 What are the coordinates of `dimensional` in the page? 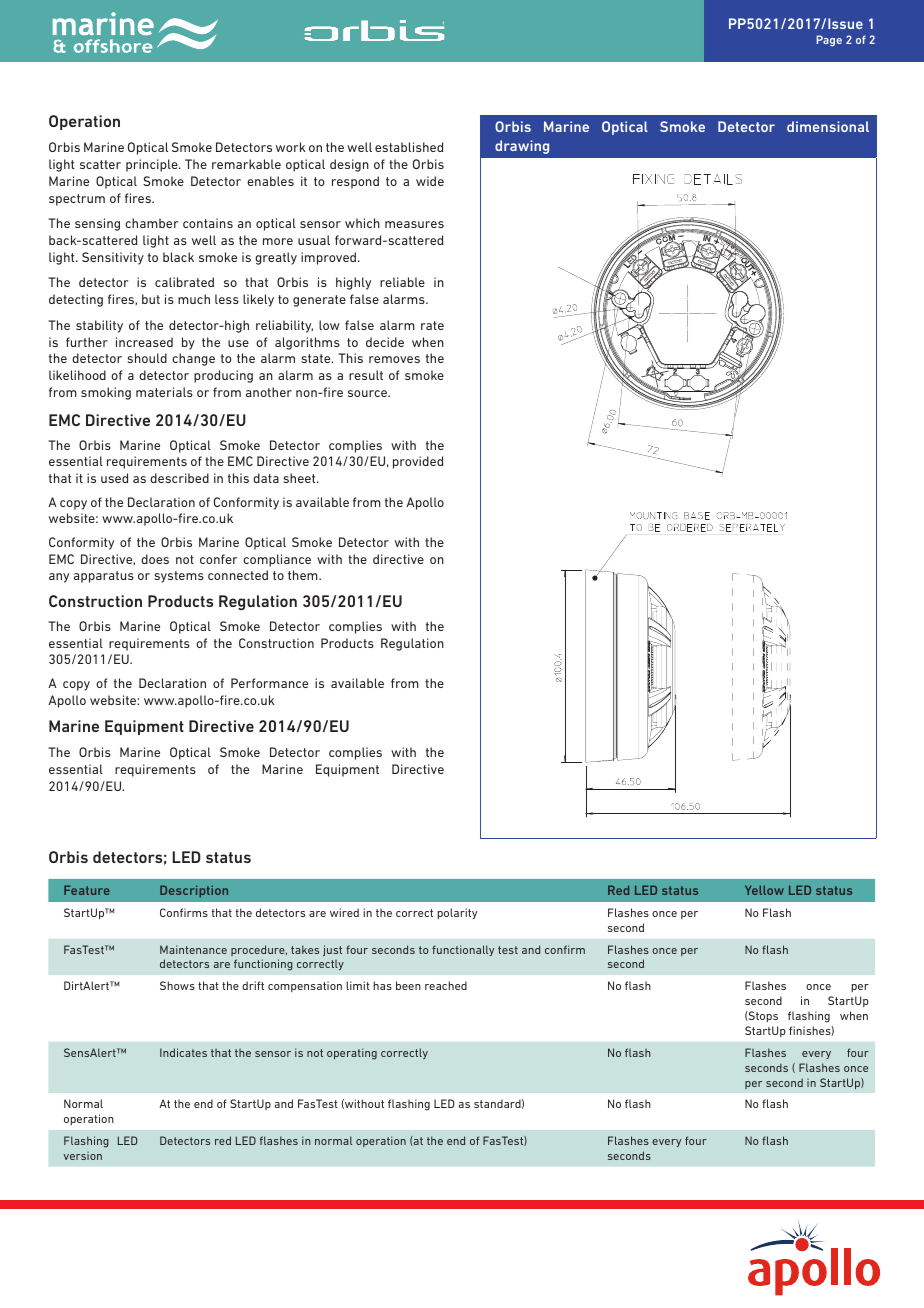 It's located at (828, 126).
